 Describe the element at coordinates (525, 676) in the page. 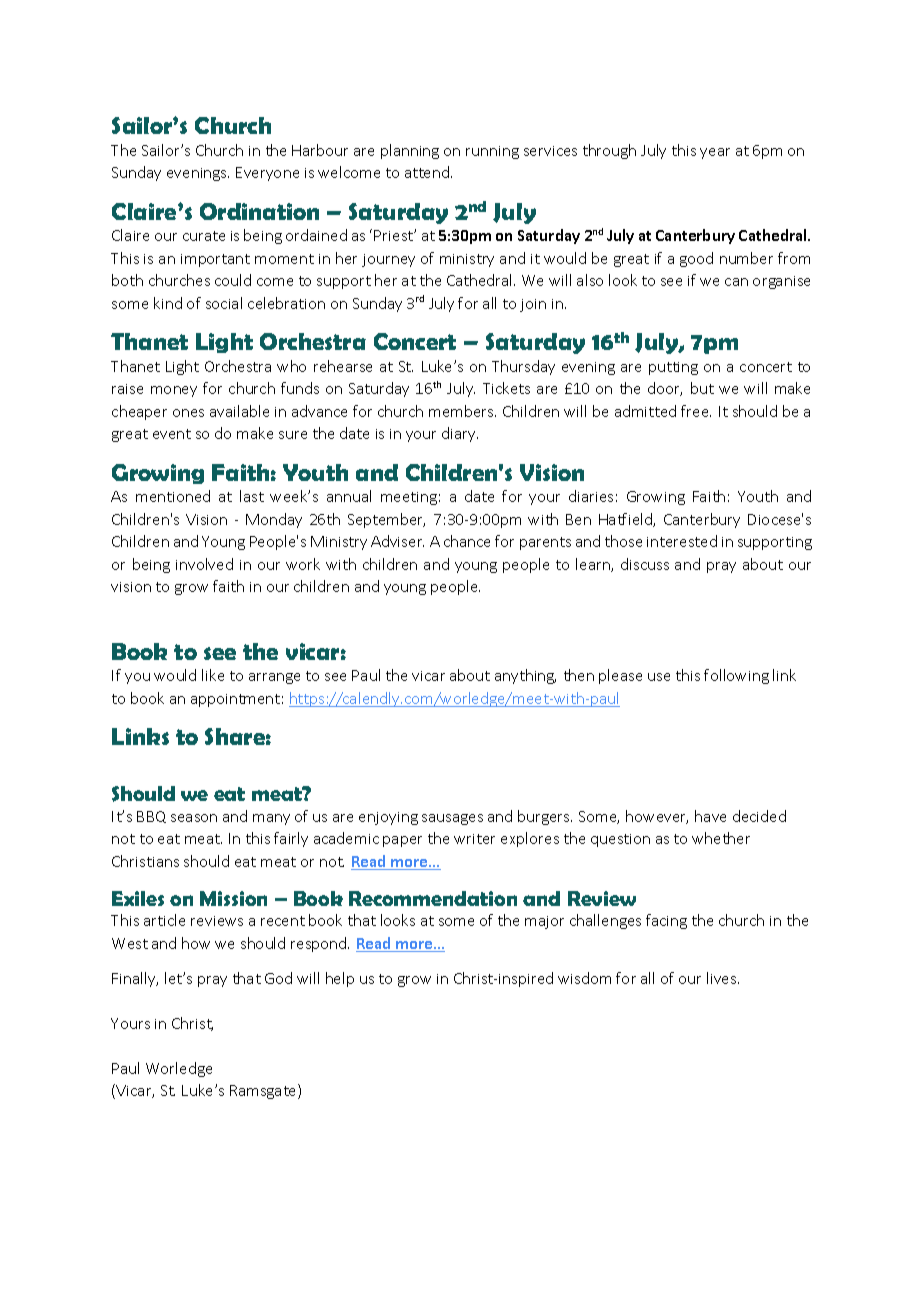

I see `anything` at that location.
